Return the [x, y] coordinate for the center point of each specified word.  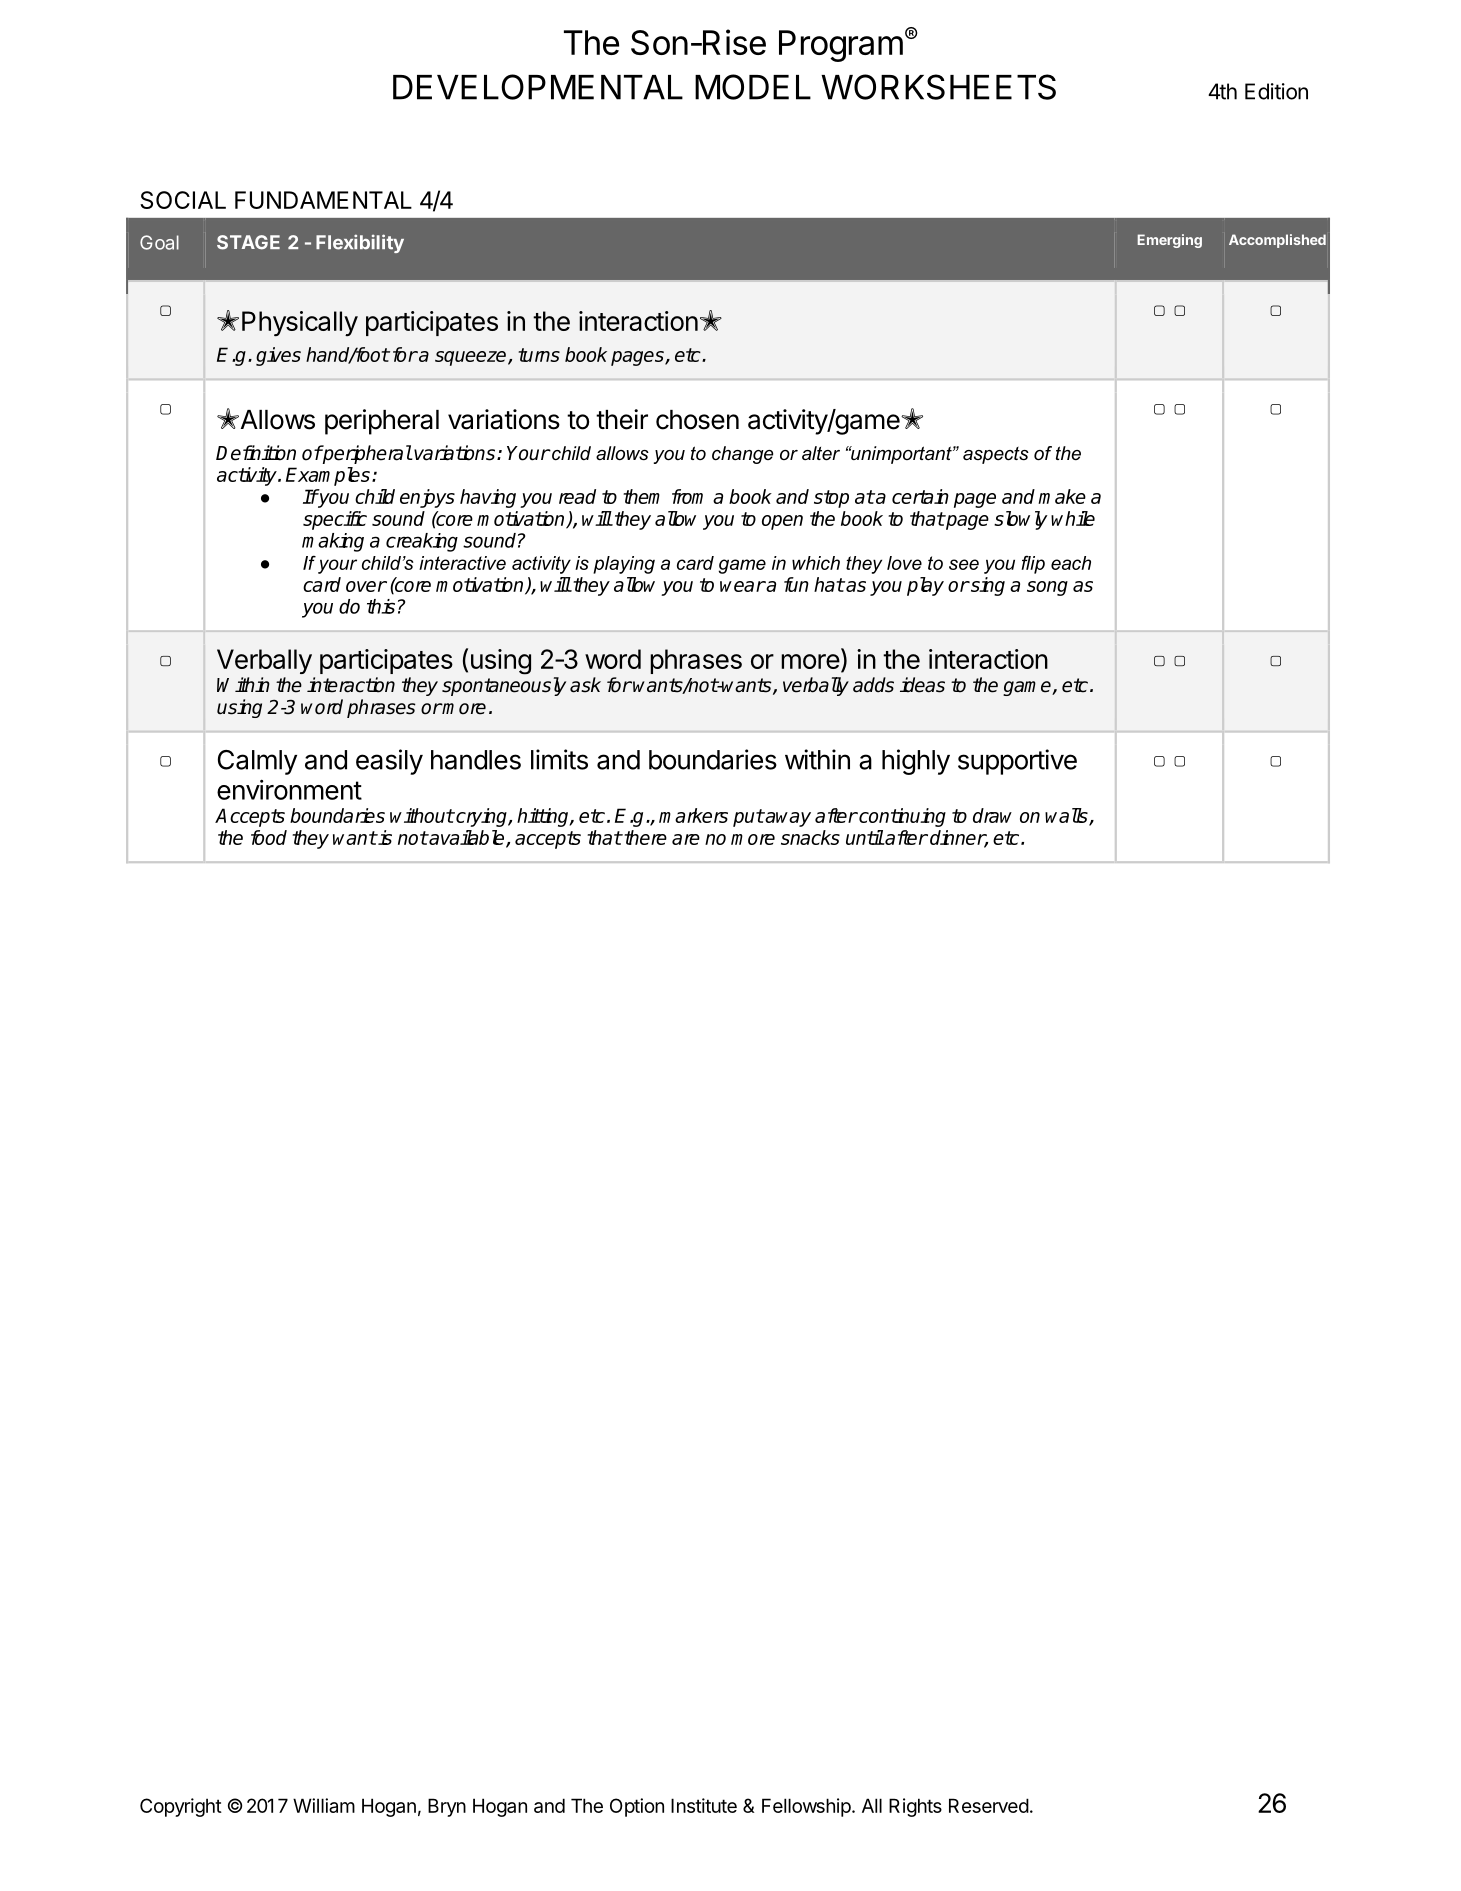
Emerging [1170, 241]
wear [742, 586]
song [1047, 588]
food [269, 837]
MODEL [753, 87]
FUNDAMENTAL [323, 200]
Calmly [257, 762]
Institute [704, 1805]
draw [992, 815]
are [686, 839]
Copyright [181, 1807]
